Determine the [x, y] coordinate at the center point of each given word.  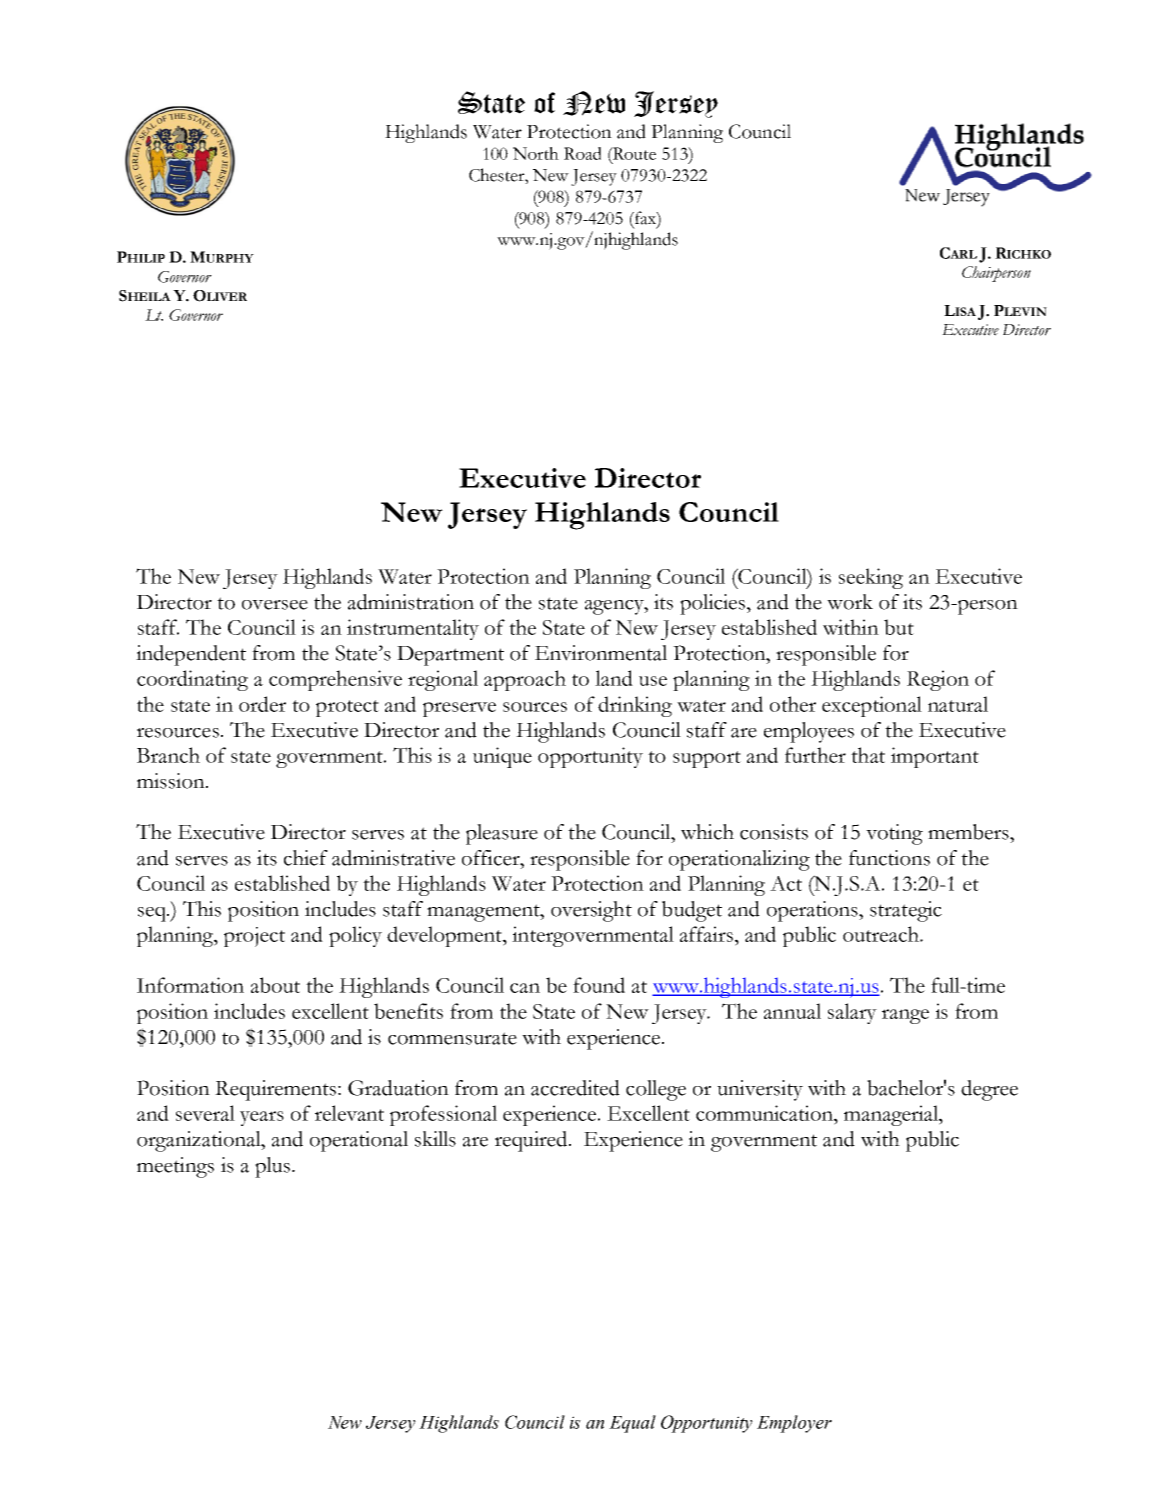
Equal [632, 1424]
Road [582, 153]
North [536, 153]
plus [274, 1167]
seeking [871, 578]
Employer [794, 1424]
